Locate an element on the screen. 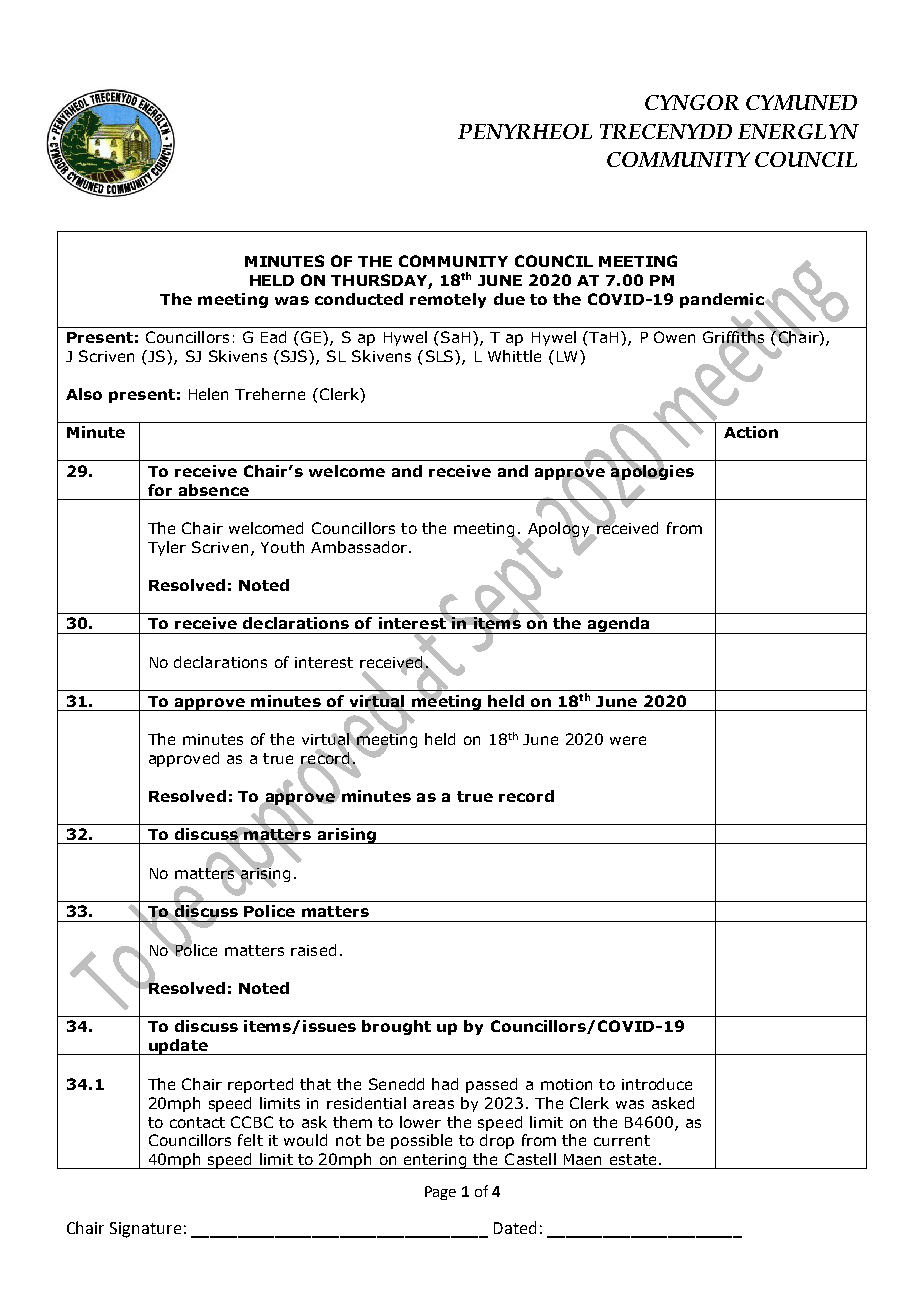 The height and width of the screenshot is (1308, 924). Page is located at coordinates (440, 1193).
